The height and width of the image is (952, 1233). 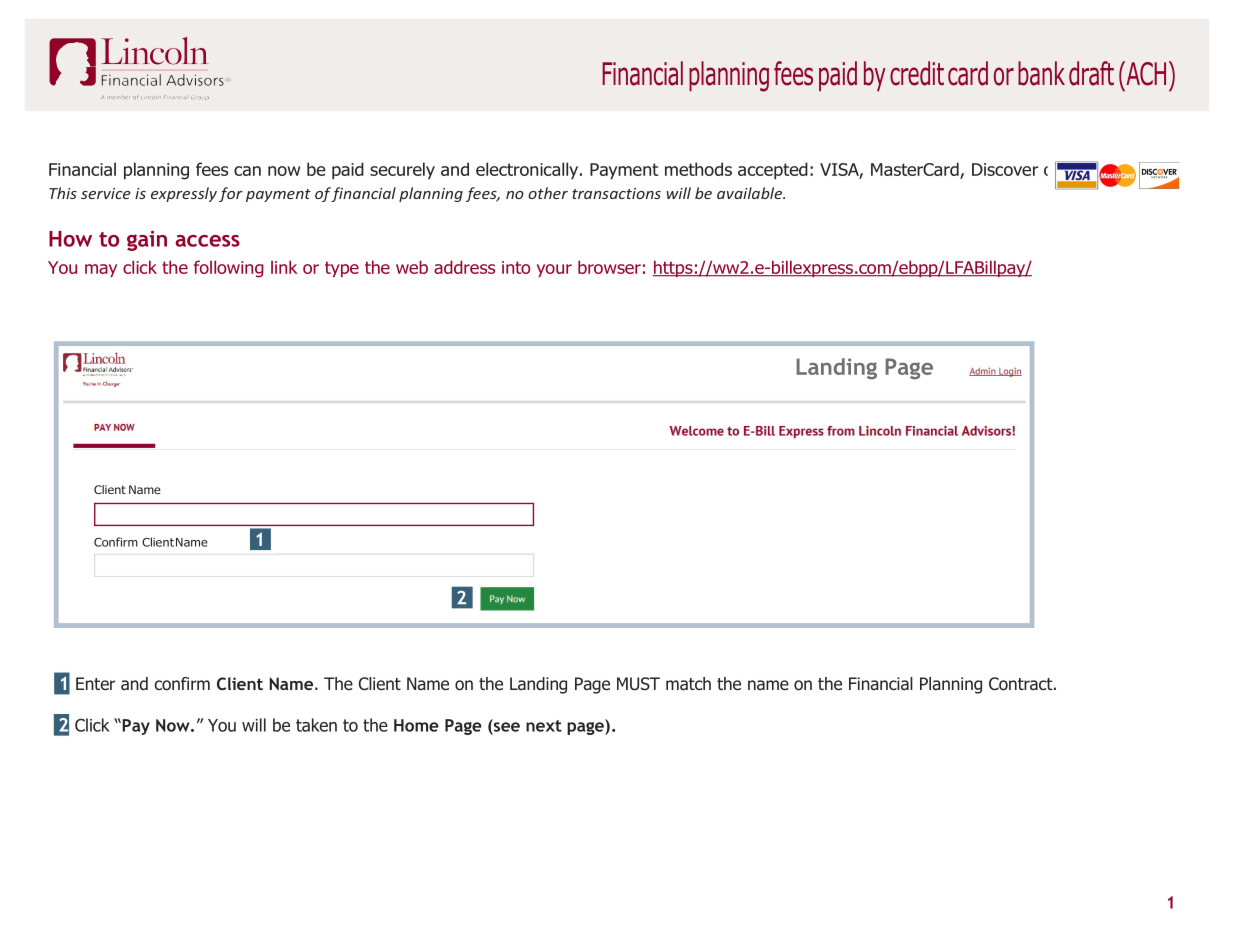 What do you see at coordinates (609, 267) in the image?
I see `browser` at bounding box center [609, 267].
